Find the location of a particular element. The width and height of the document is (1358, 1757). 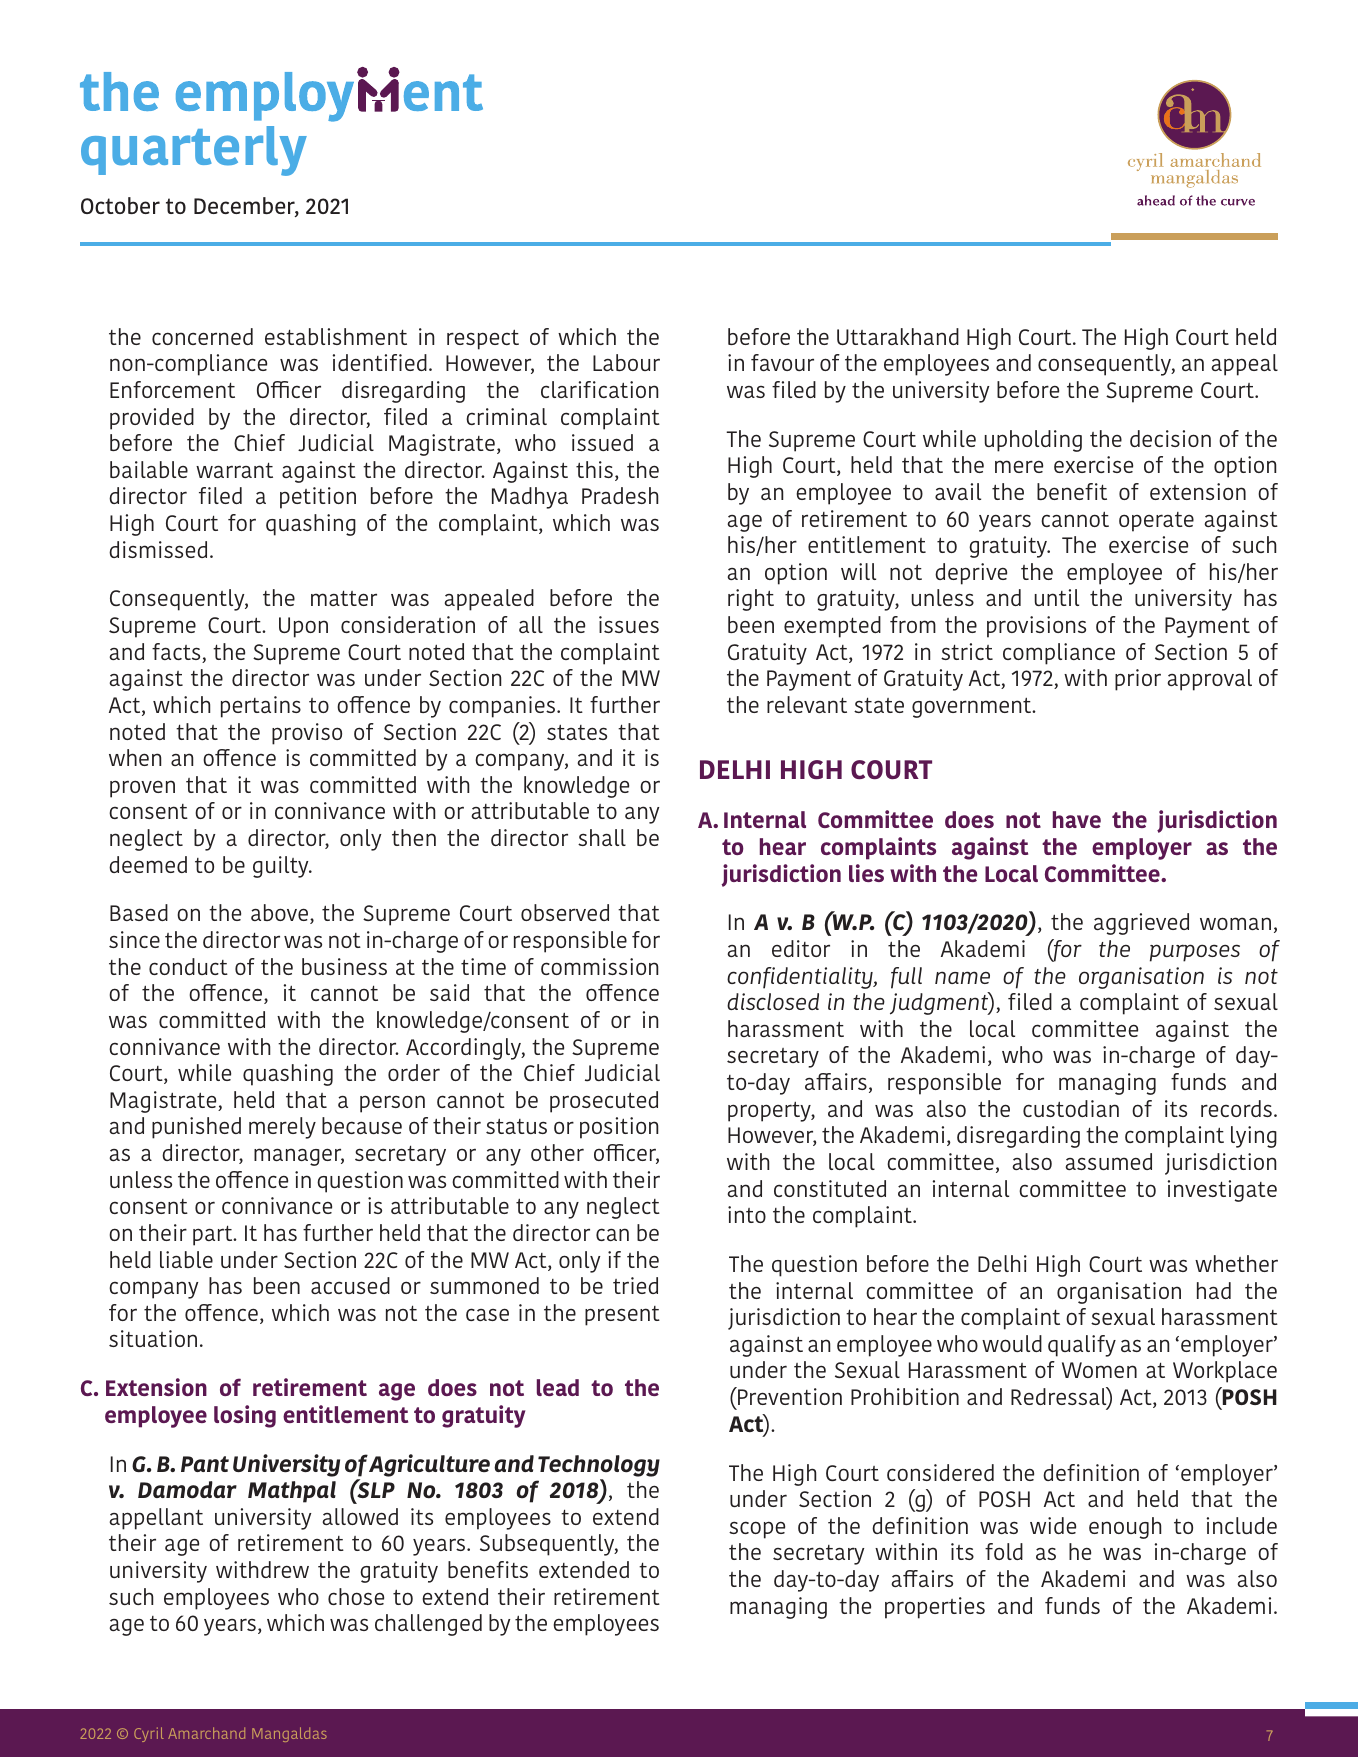

aggrieved is located at coordinates (1141, 924).
